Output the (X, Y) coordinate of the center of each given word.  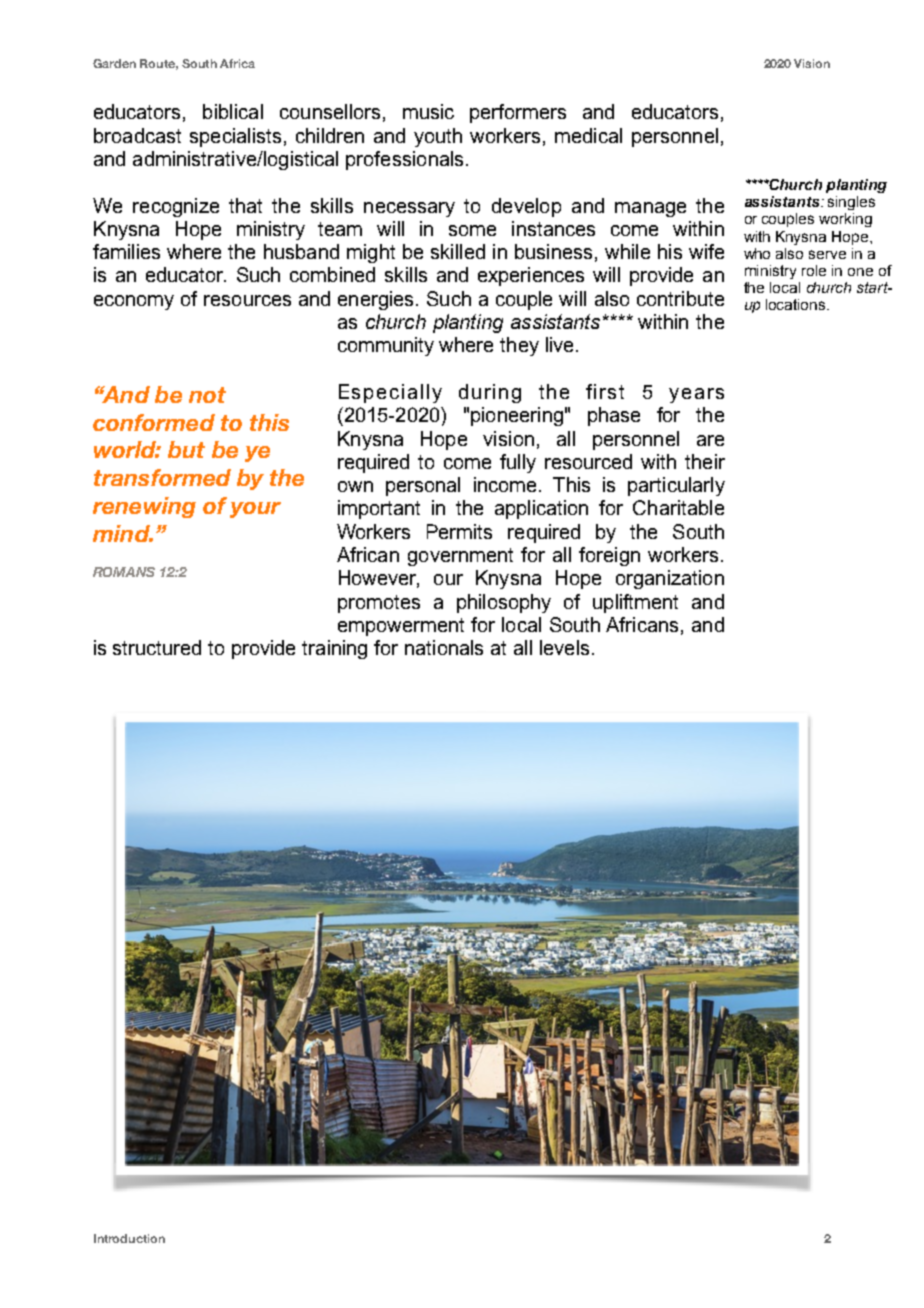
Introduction (129, 1238)
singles (851, 203)
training (334, 649)
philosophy (504, 603)
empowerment (401, 627)
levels (564, 647)
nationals (444, 647)
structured (157, 647)
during (490, 393)
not (207, 395)
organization (670, 579)
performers (518, 113)
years (696, 395)
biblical (233, 111)
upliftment (635, 603)
